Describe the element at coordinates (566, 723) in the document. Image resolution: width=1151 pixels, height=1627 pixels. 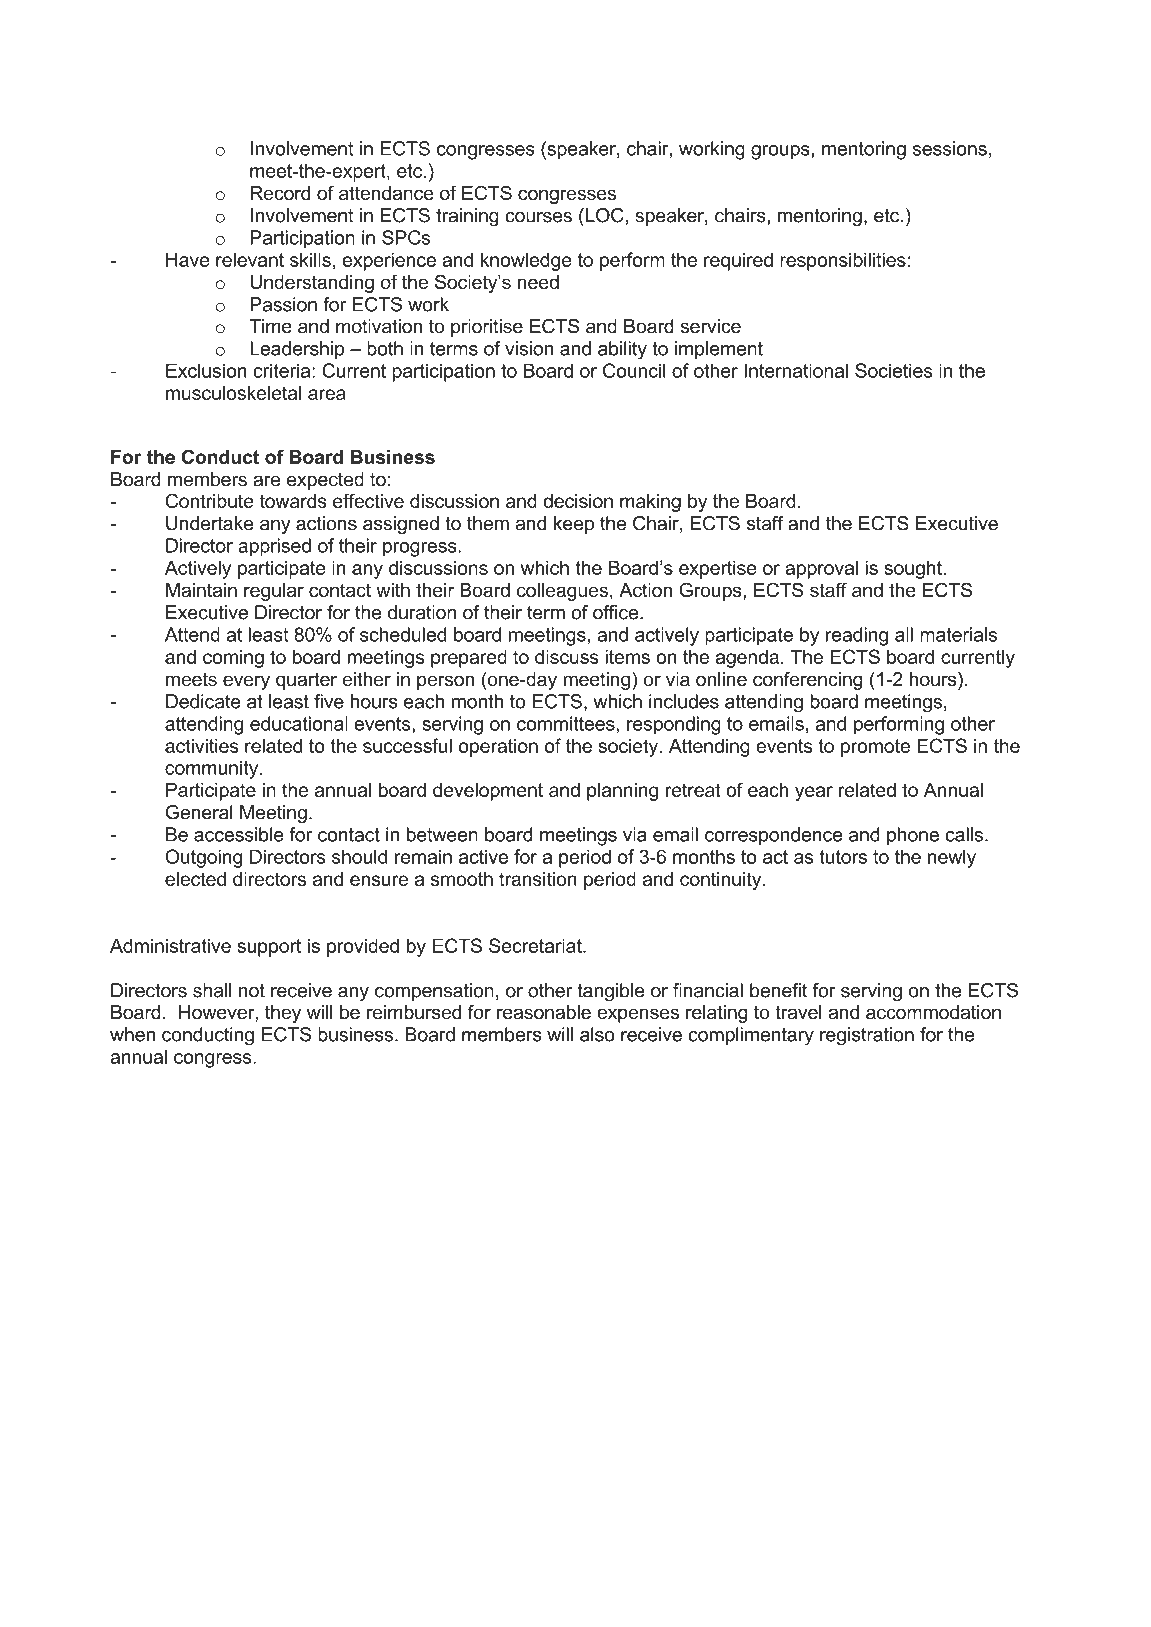
I see `committees` at that location.
